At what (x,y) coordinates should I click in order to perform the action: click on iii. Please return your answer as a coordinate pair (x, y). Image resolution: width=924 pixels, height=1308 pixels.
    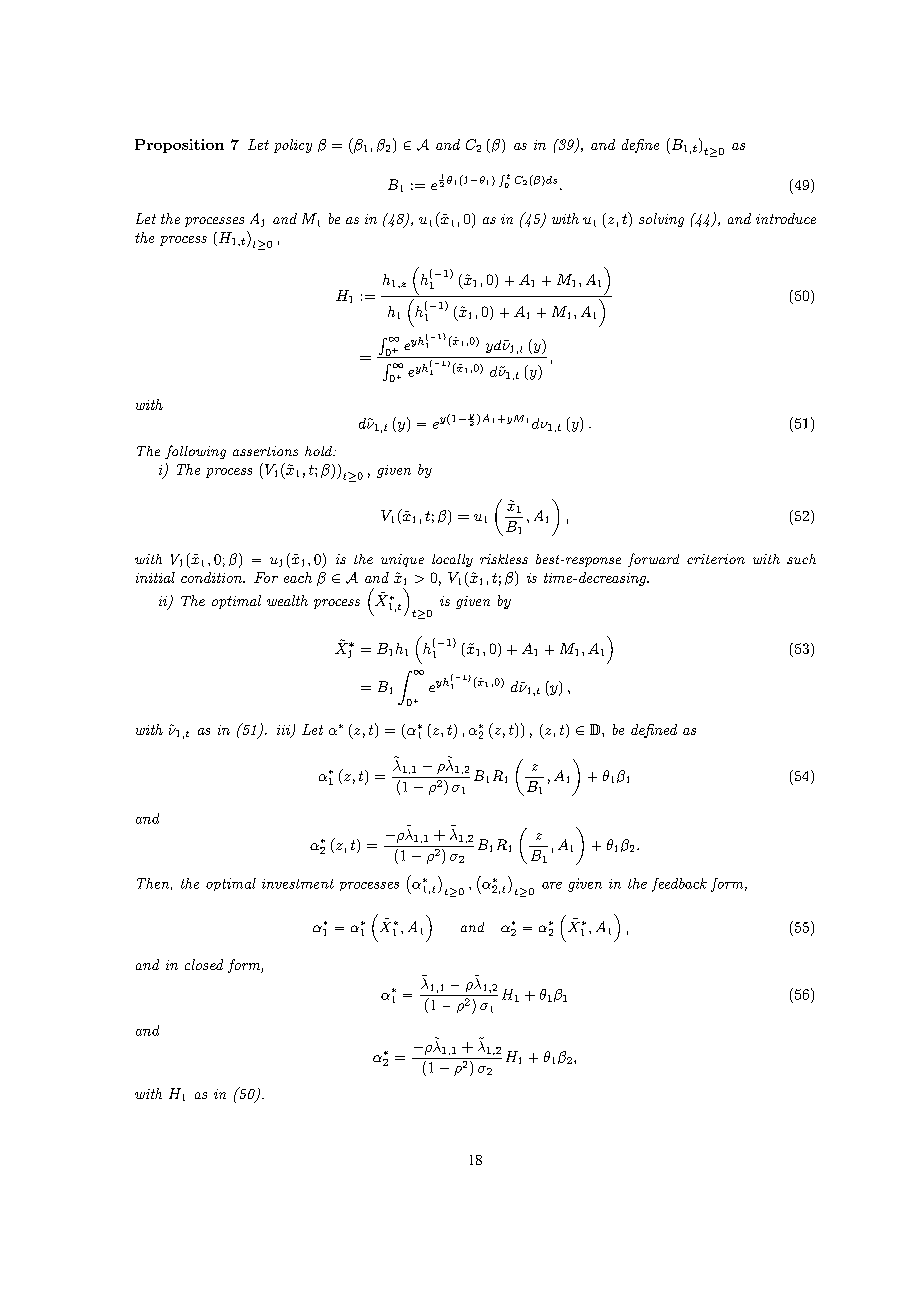
    Looking at the image, I should click on (284, 731).
